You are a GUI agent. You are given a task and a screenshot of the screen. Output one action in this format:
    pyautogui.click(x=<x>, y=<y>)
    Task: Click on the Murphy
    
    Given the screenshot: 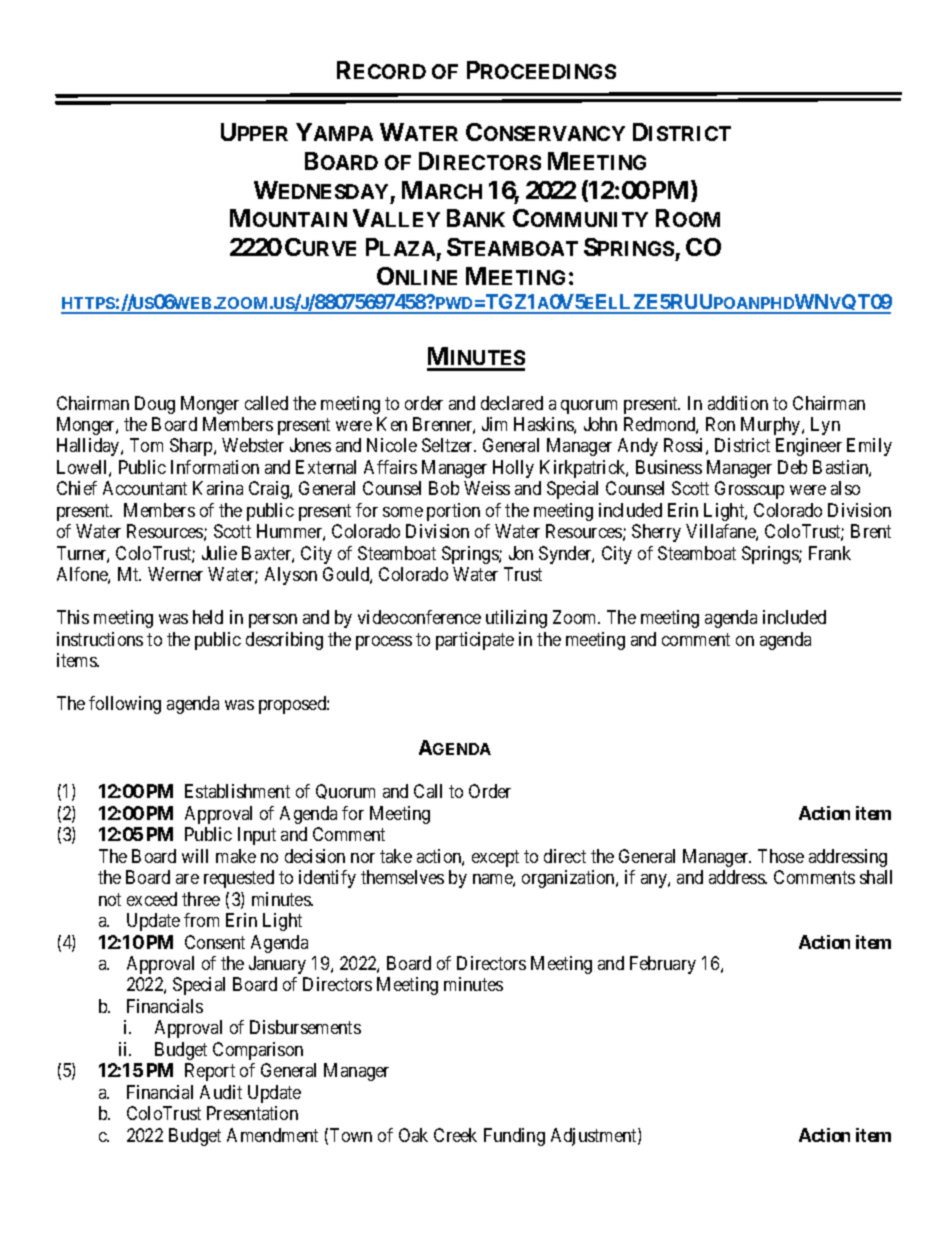 What is the action you would take?
    pyautogui.click(x=772, y=426)
